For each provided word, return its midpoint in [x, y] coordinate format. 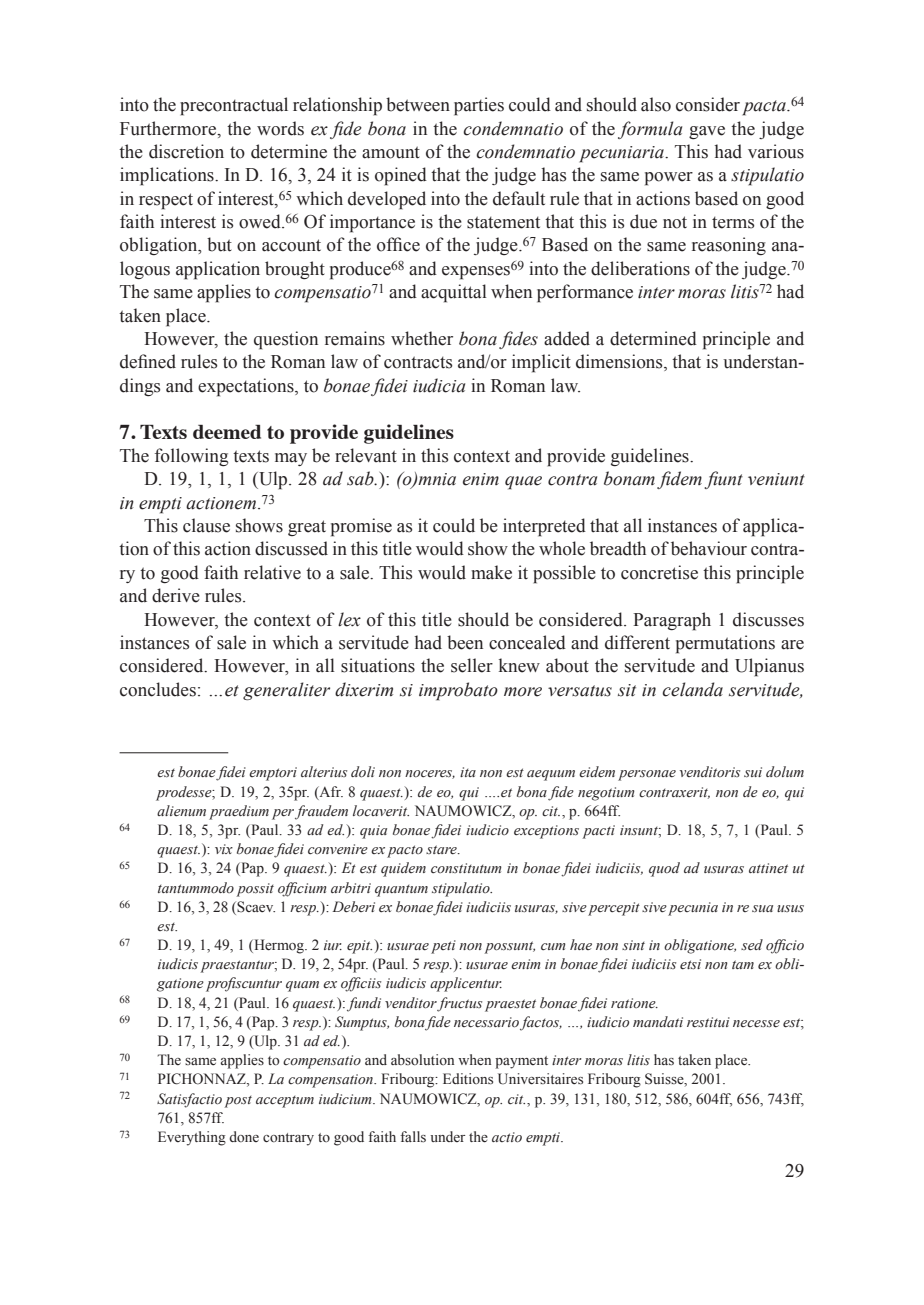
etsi [690, 964]
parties [479, 106]
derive [176, 595]
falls [413, 1137]
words [280, 128]
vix [224, 849]
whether [422, 338]
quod [664, 869]
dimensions [620, 362]
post [238, 1102]
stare [442, 849]
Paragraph [672, 621]
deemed [227, 432]
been [465, 642]
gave [707, 132]
